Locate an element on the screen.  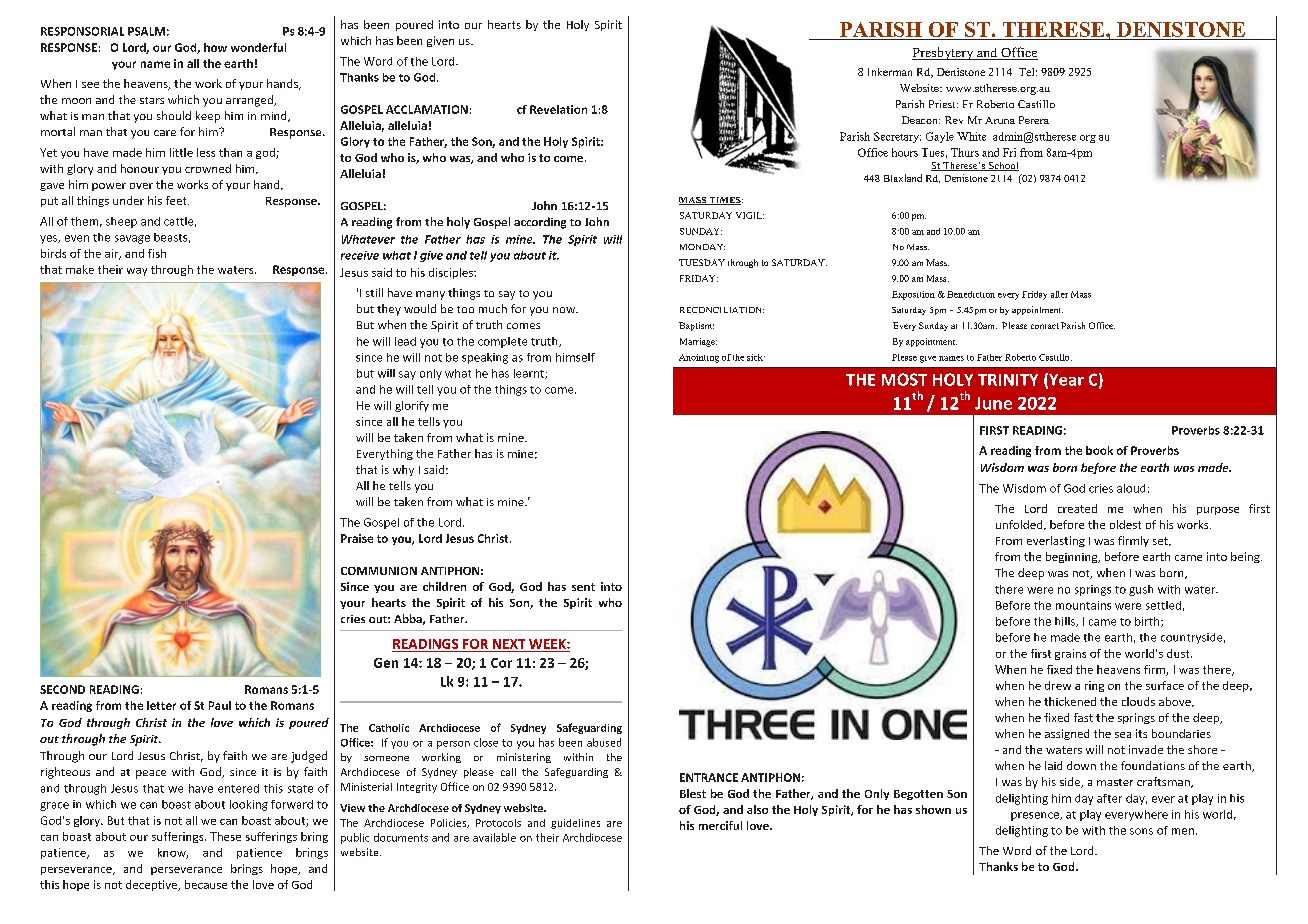
wonderful is located at coordinates (258, 47).
